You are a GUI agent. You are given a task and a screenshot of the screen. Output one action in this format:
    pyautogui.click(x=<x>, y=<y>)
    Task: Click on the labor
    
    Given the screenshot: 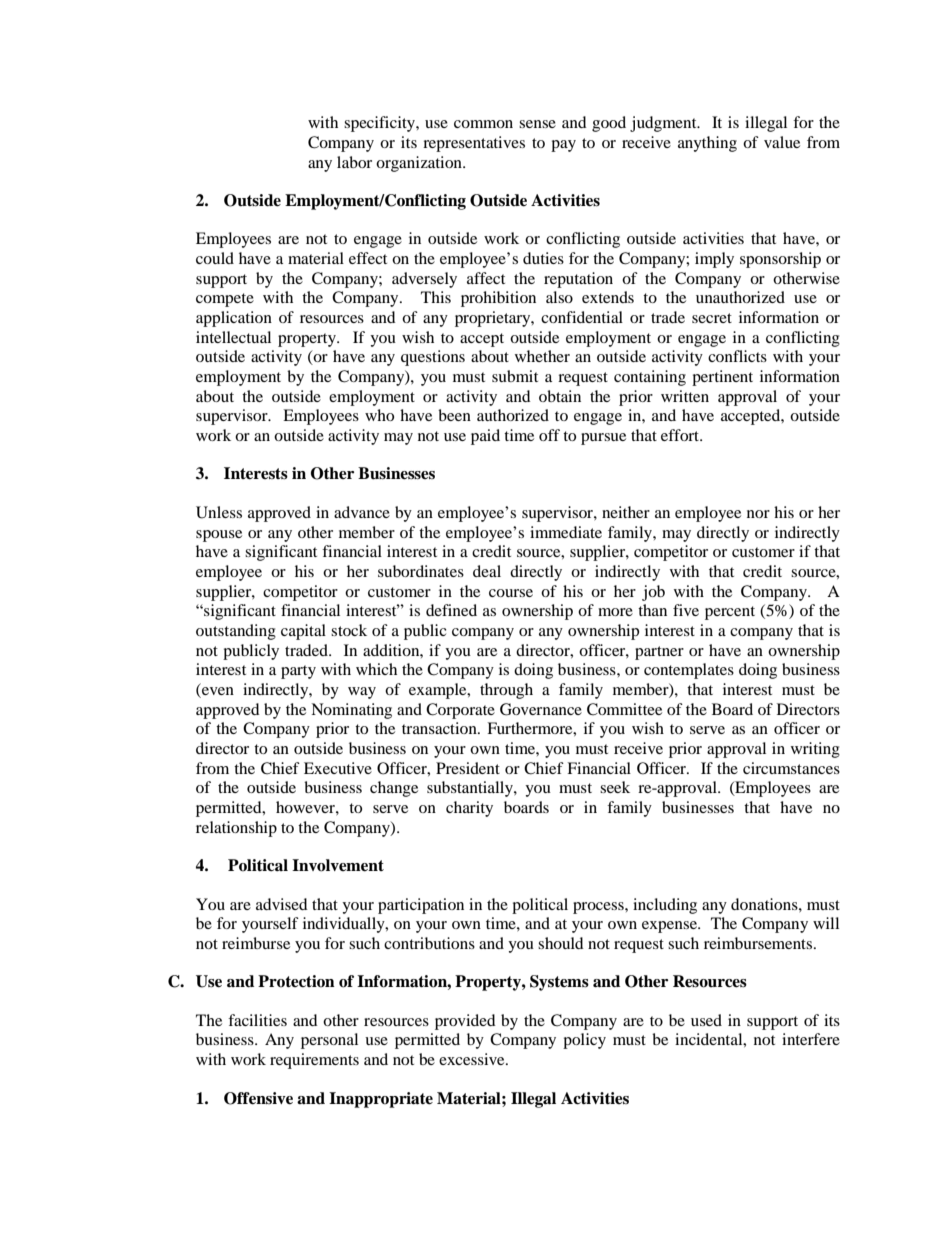 What is the action you would take?
    pyautogui.click(x=354, y=162)
